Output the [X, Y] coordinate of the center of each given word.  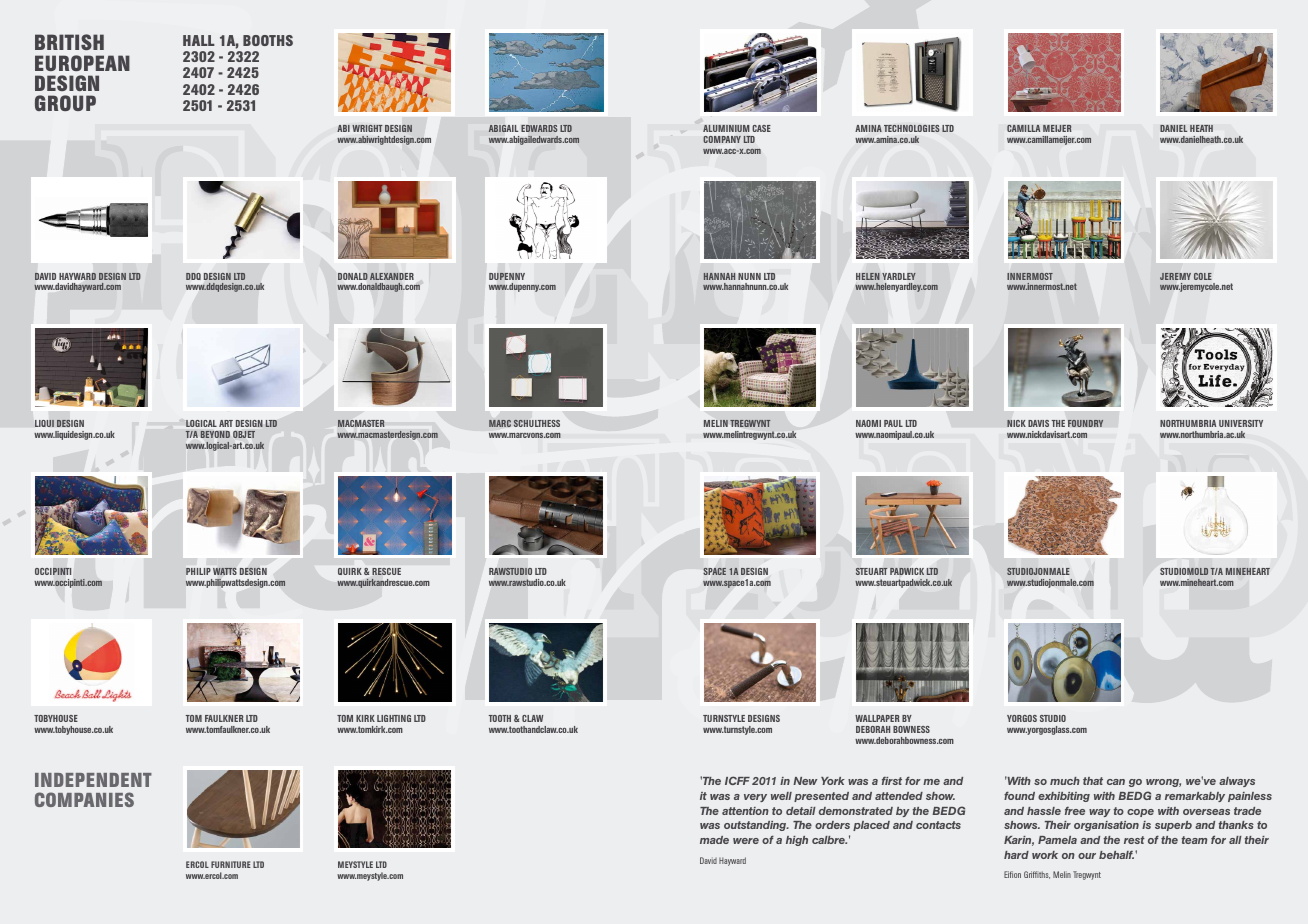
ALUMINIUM [726, 128]
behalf [1116, 854]
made [714, 840]
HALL [199, 40]
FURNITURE [231, 864]
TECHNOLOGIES [912, 128]
